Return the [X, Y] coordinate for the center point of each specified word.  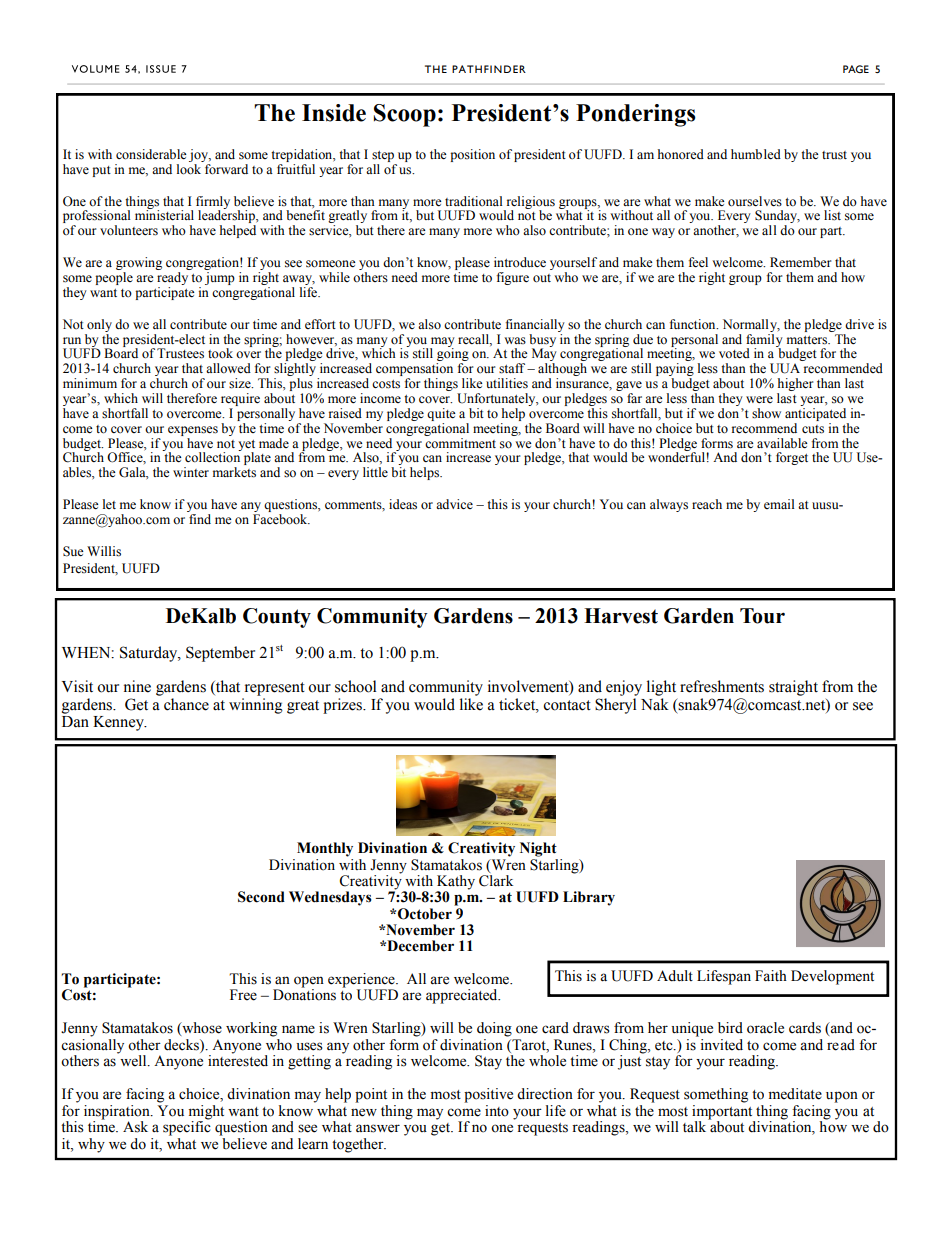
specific [187, 1127]
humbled [756, 154]
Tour [762, 616]
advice [454, 504]
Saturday [150, 654]
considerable [151, 154]
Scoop [405, 115]
